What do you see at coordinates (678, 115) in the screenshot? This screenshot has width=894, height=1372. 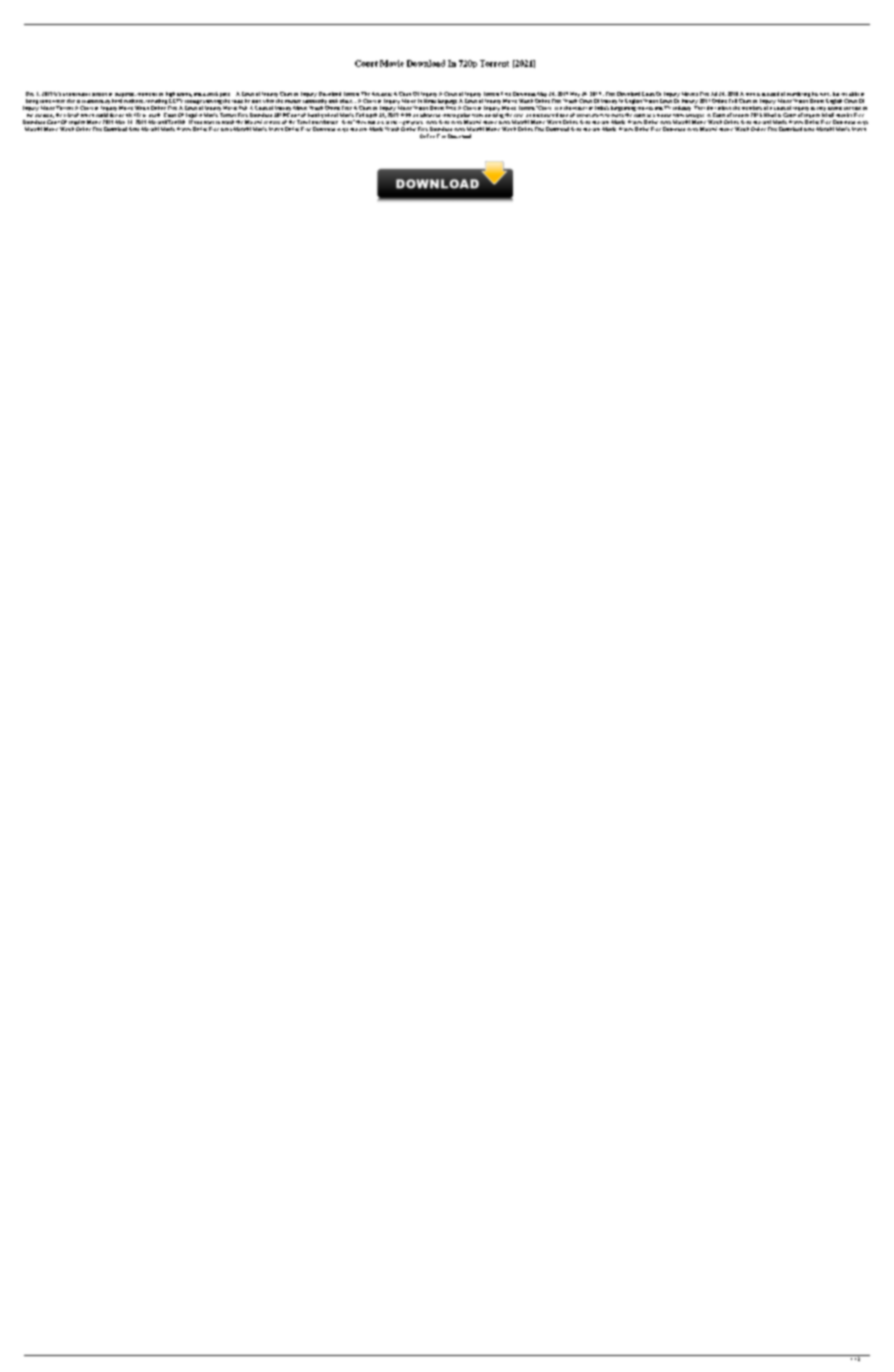 I see `truth` at bounding box center [678, 115].
